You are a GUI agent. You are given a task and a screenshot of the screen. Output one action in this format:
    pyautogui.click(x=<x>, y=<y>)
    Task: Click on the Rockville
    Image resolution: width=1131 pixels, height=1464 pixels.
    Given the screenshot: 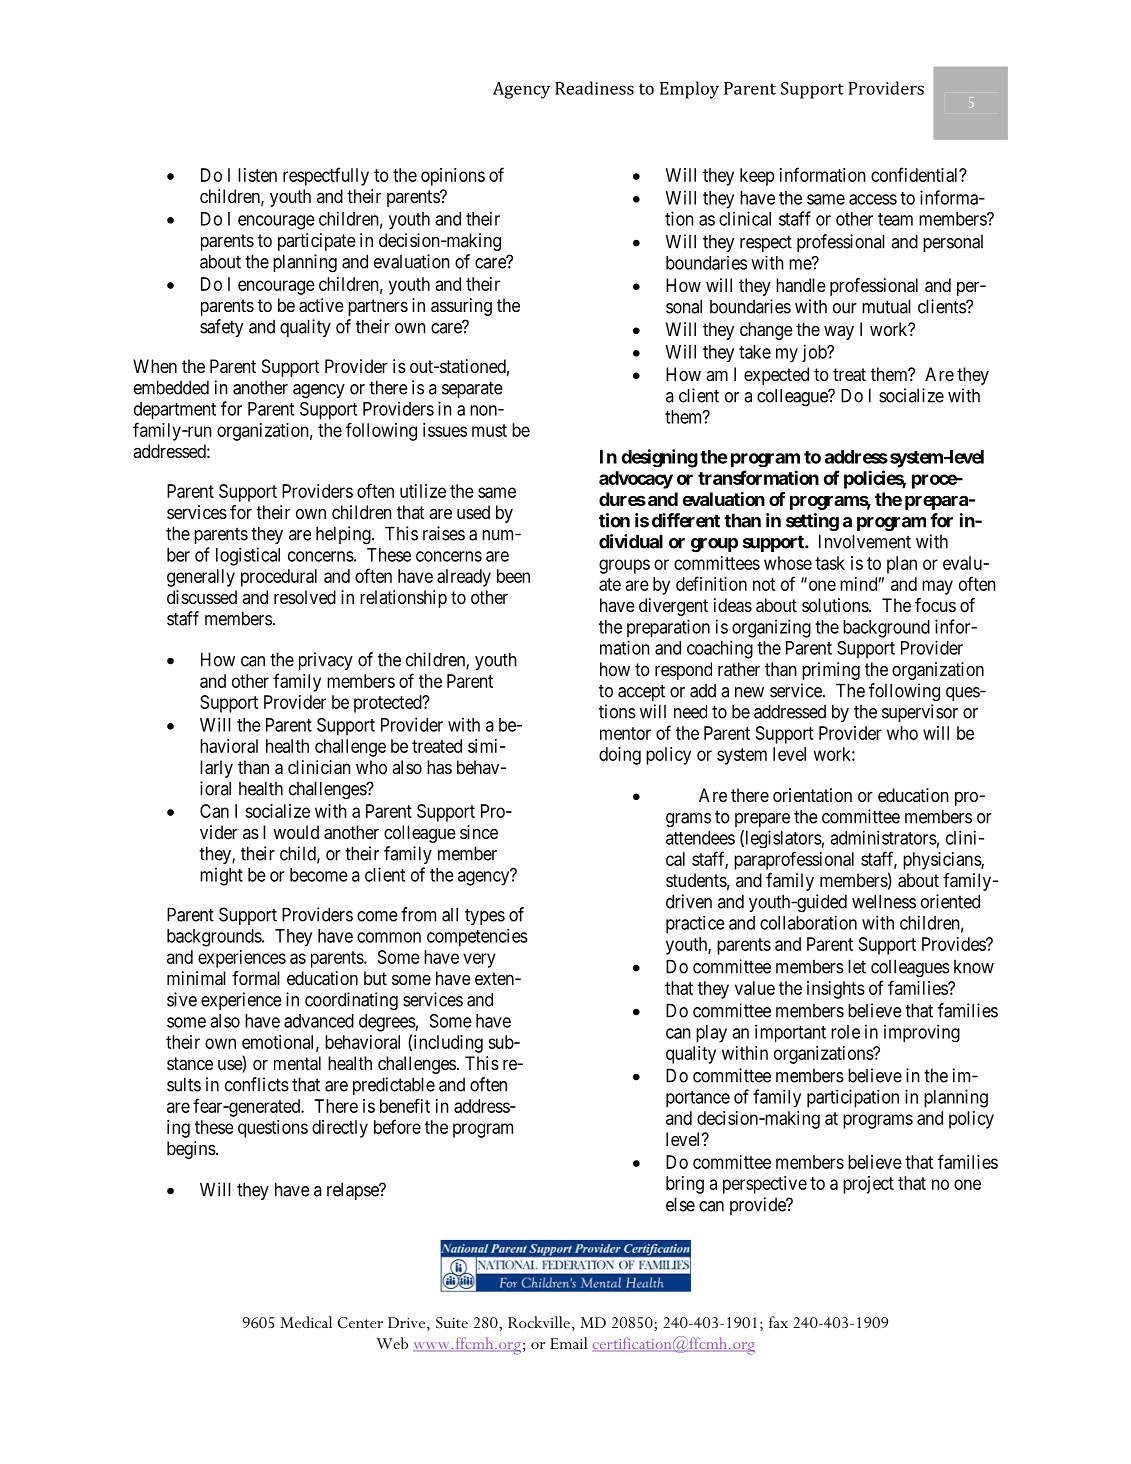 What is the action you would take?
    pyautogui.click(x=539, y=1322)
